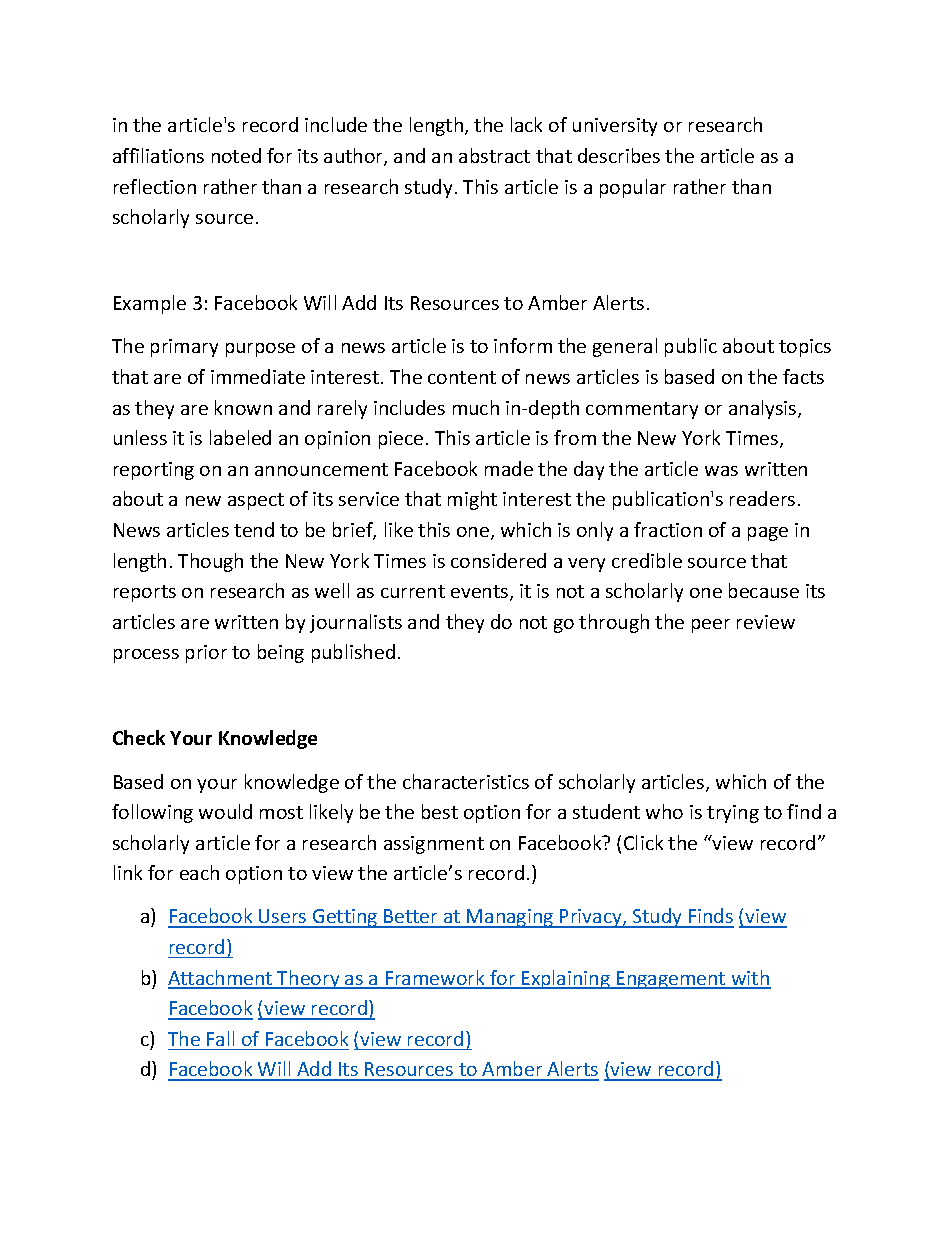 The height and width of the screenshot is (1233, 952). I want to click on because, so click(764, 590).
